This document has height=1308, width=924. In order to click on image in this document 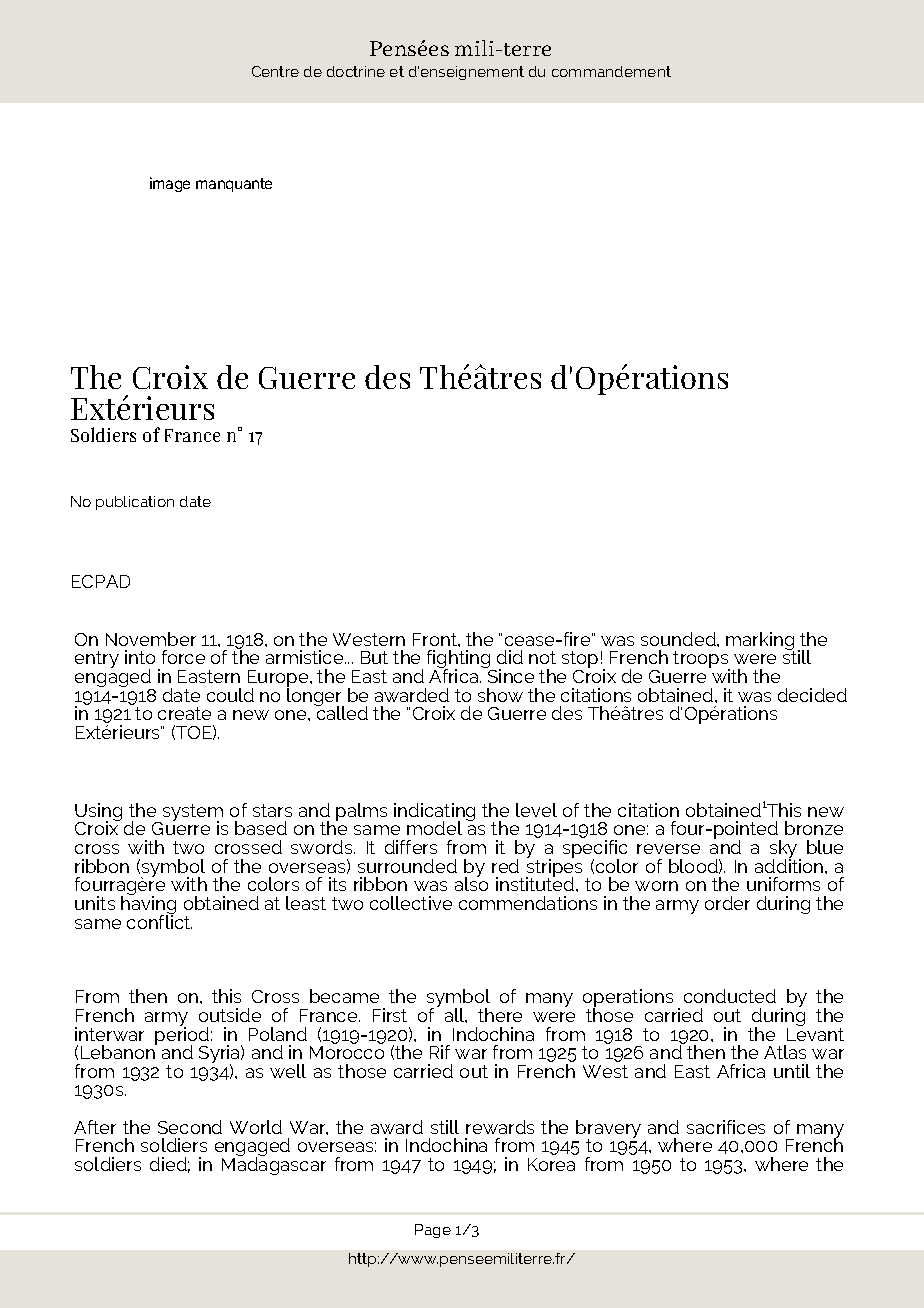, I will do `click(170, 184)`.
